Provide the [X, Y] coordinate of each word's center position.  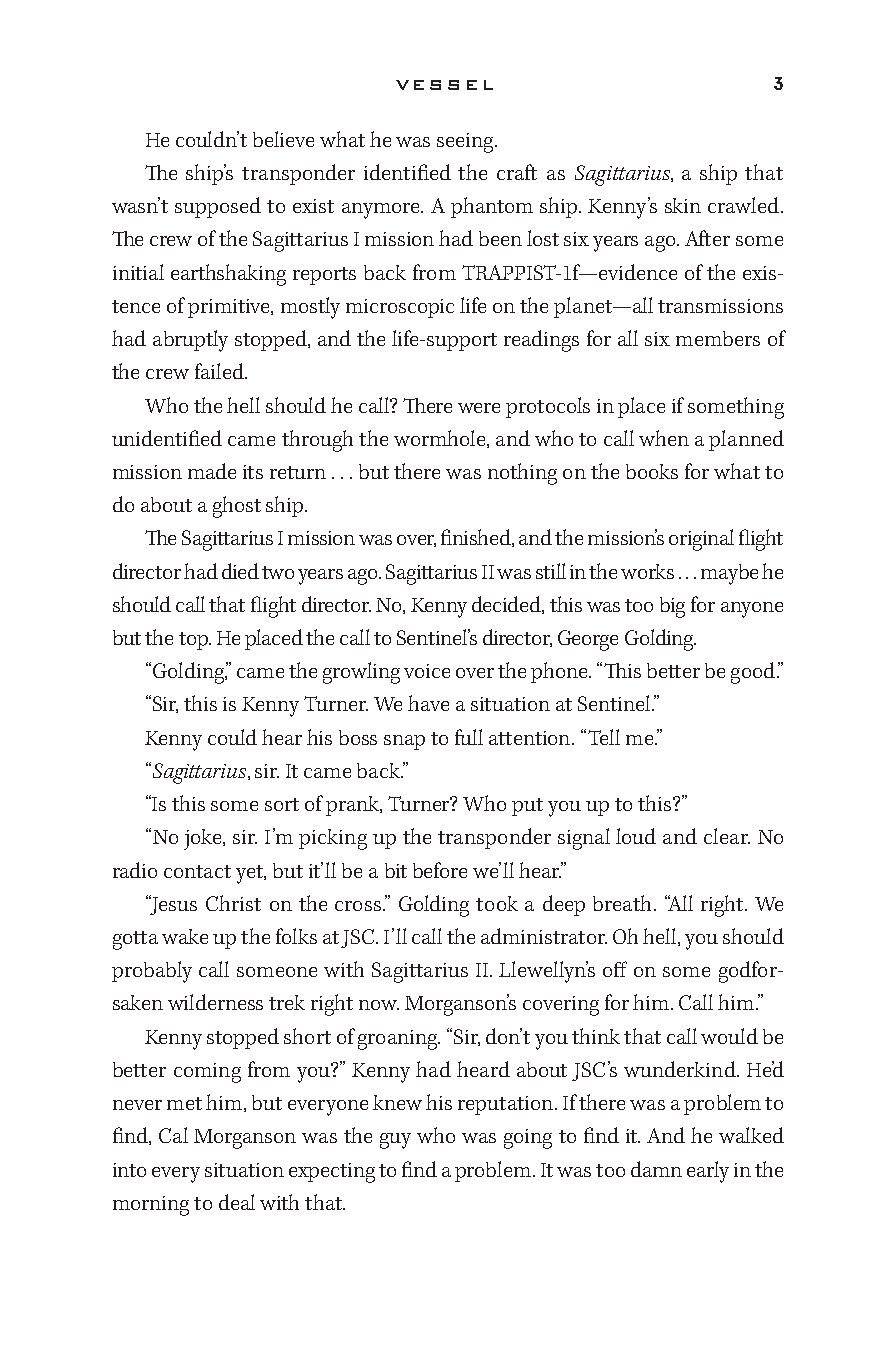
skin [683, 205]
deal [237, 1202]
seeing [466, 143]
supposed [218, 207]
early [708, 1172]
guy [395, 1141]
